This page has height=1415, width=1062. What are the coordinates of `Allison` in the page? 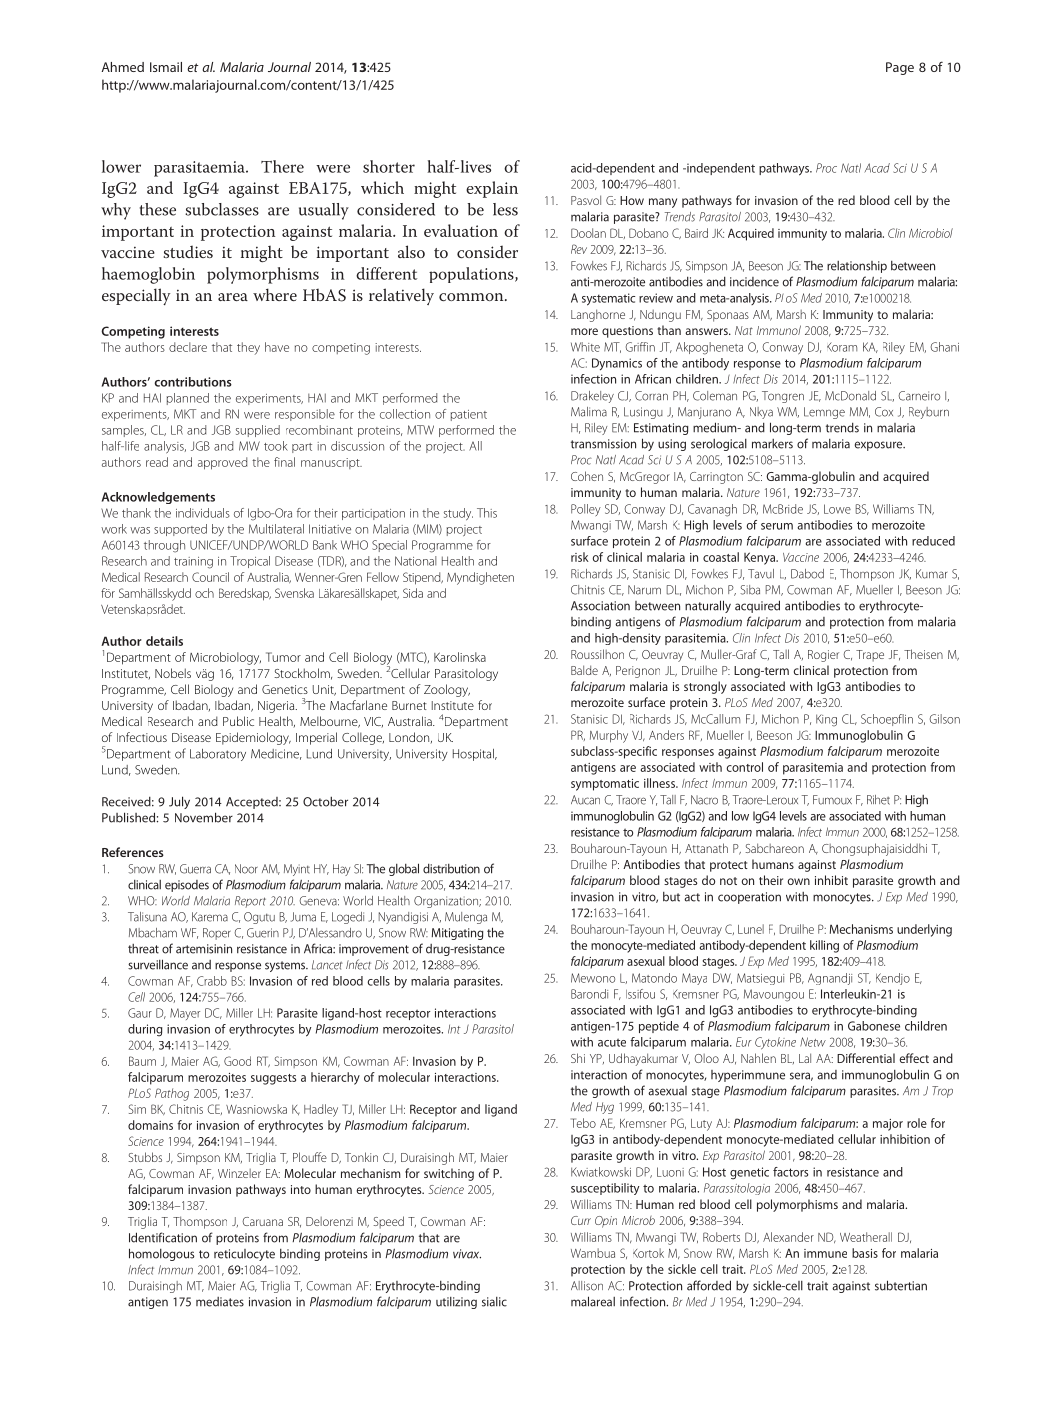 It's located at (587, 1286).
